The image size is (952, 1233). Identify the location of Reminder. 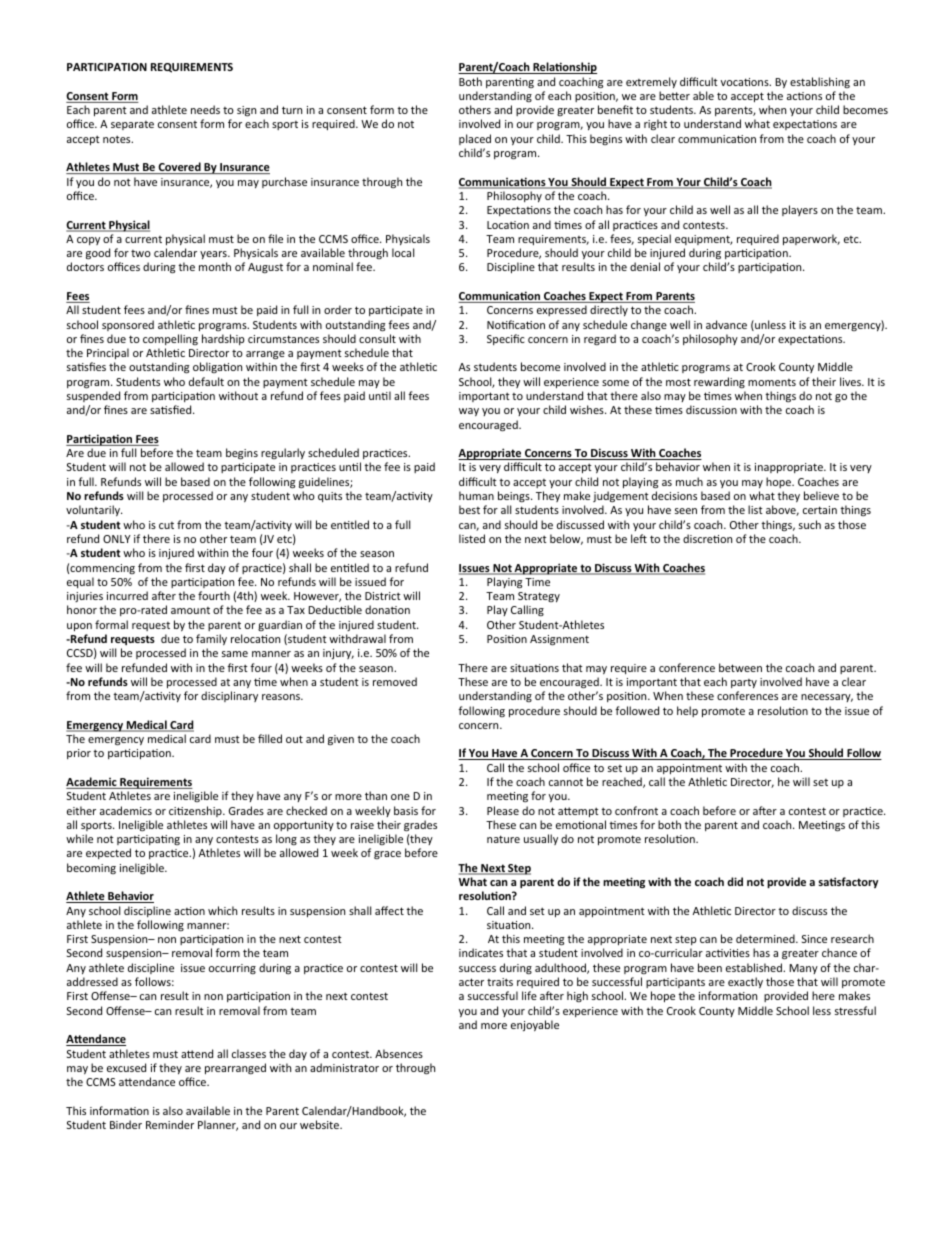
(170, 1124).
